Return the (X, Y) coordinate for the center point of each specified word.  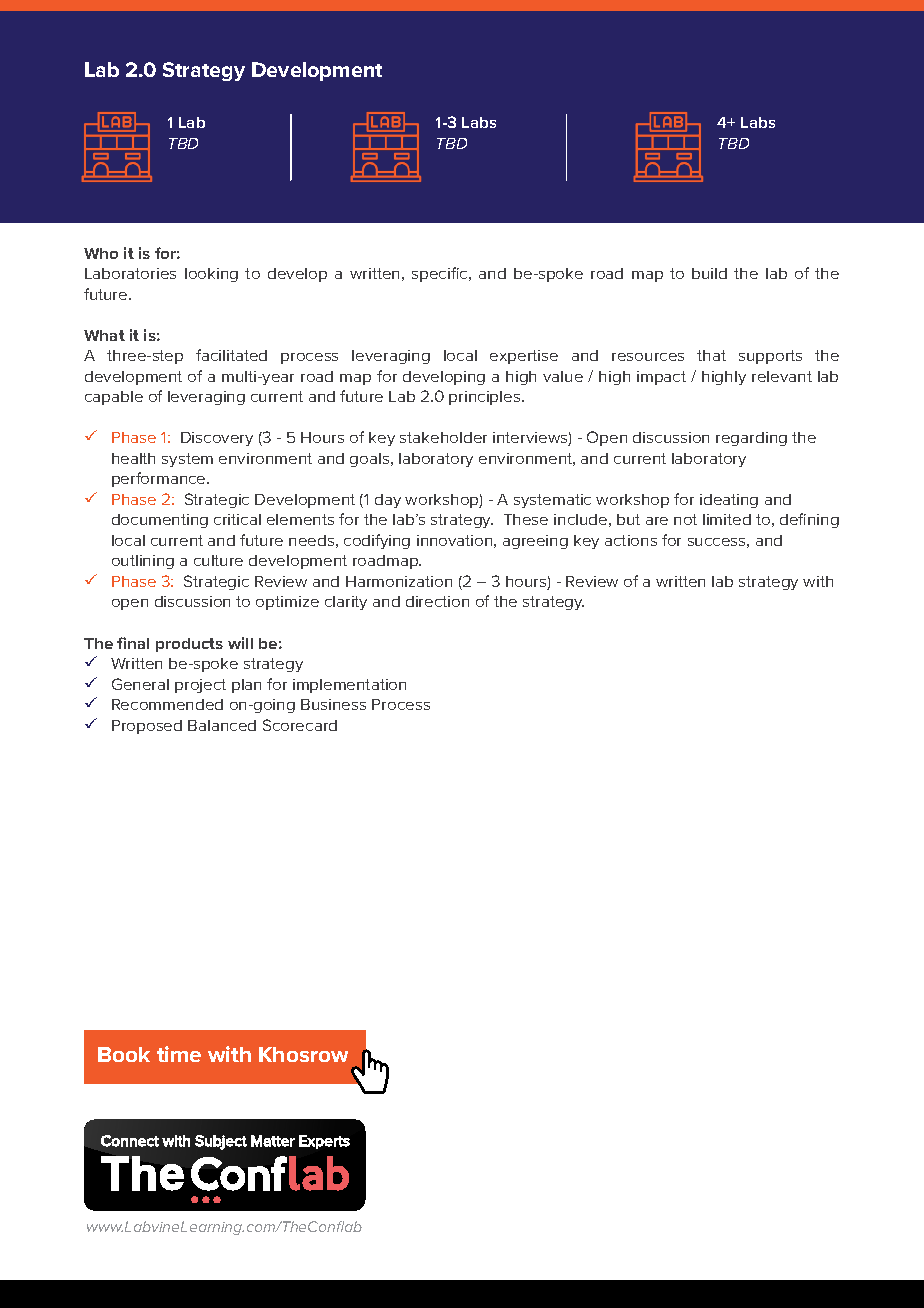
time (179, 1054)
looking (211, 275)
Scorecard (300, 725)
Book (124, 1054)
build (709, 273)
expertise (524, 357)
